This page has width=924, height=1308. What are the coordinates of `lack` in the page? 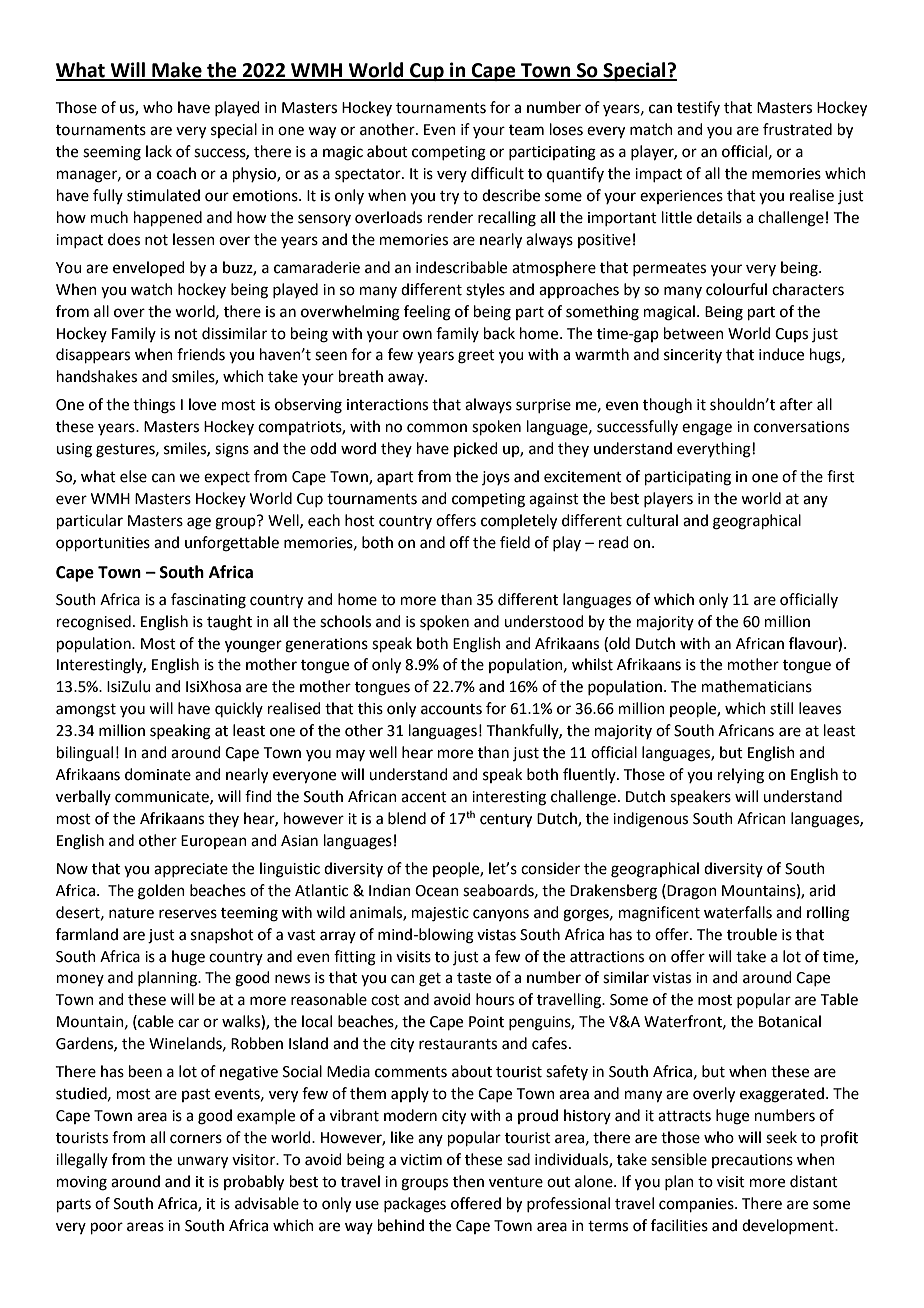 It's located at (159, 151).
